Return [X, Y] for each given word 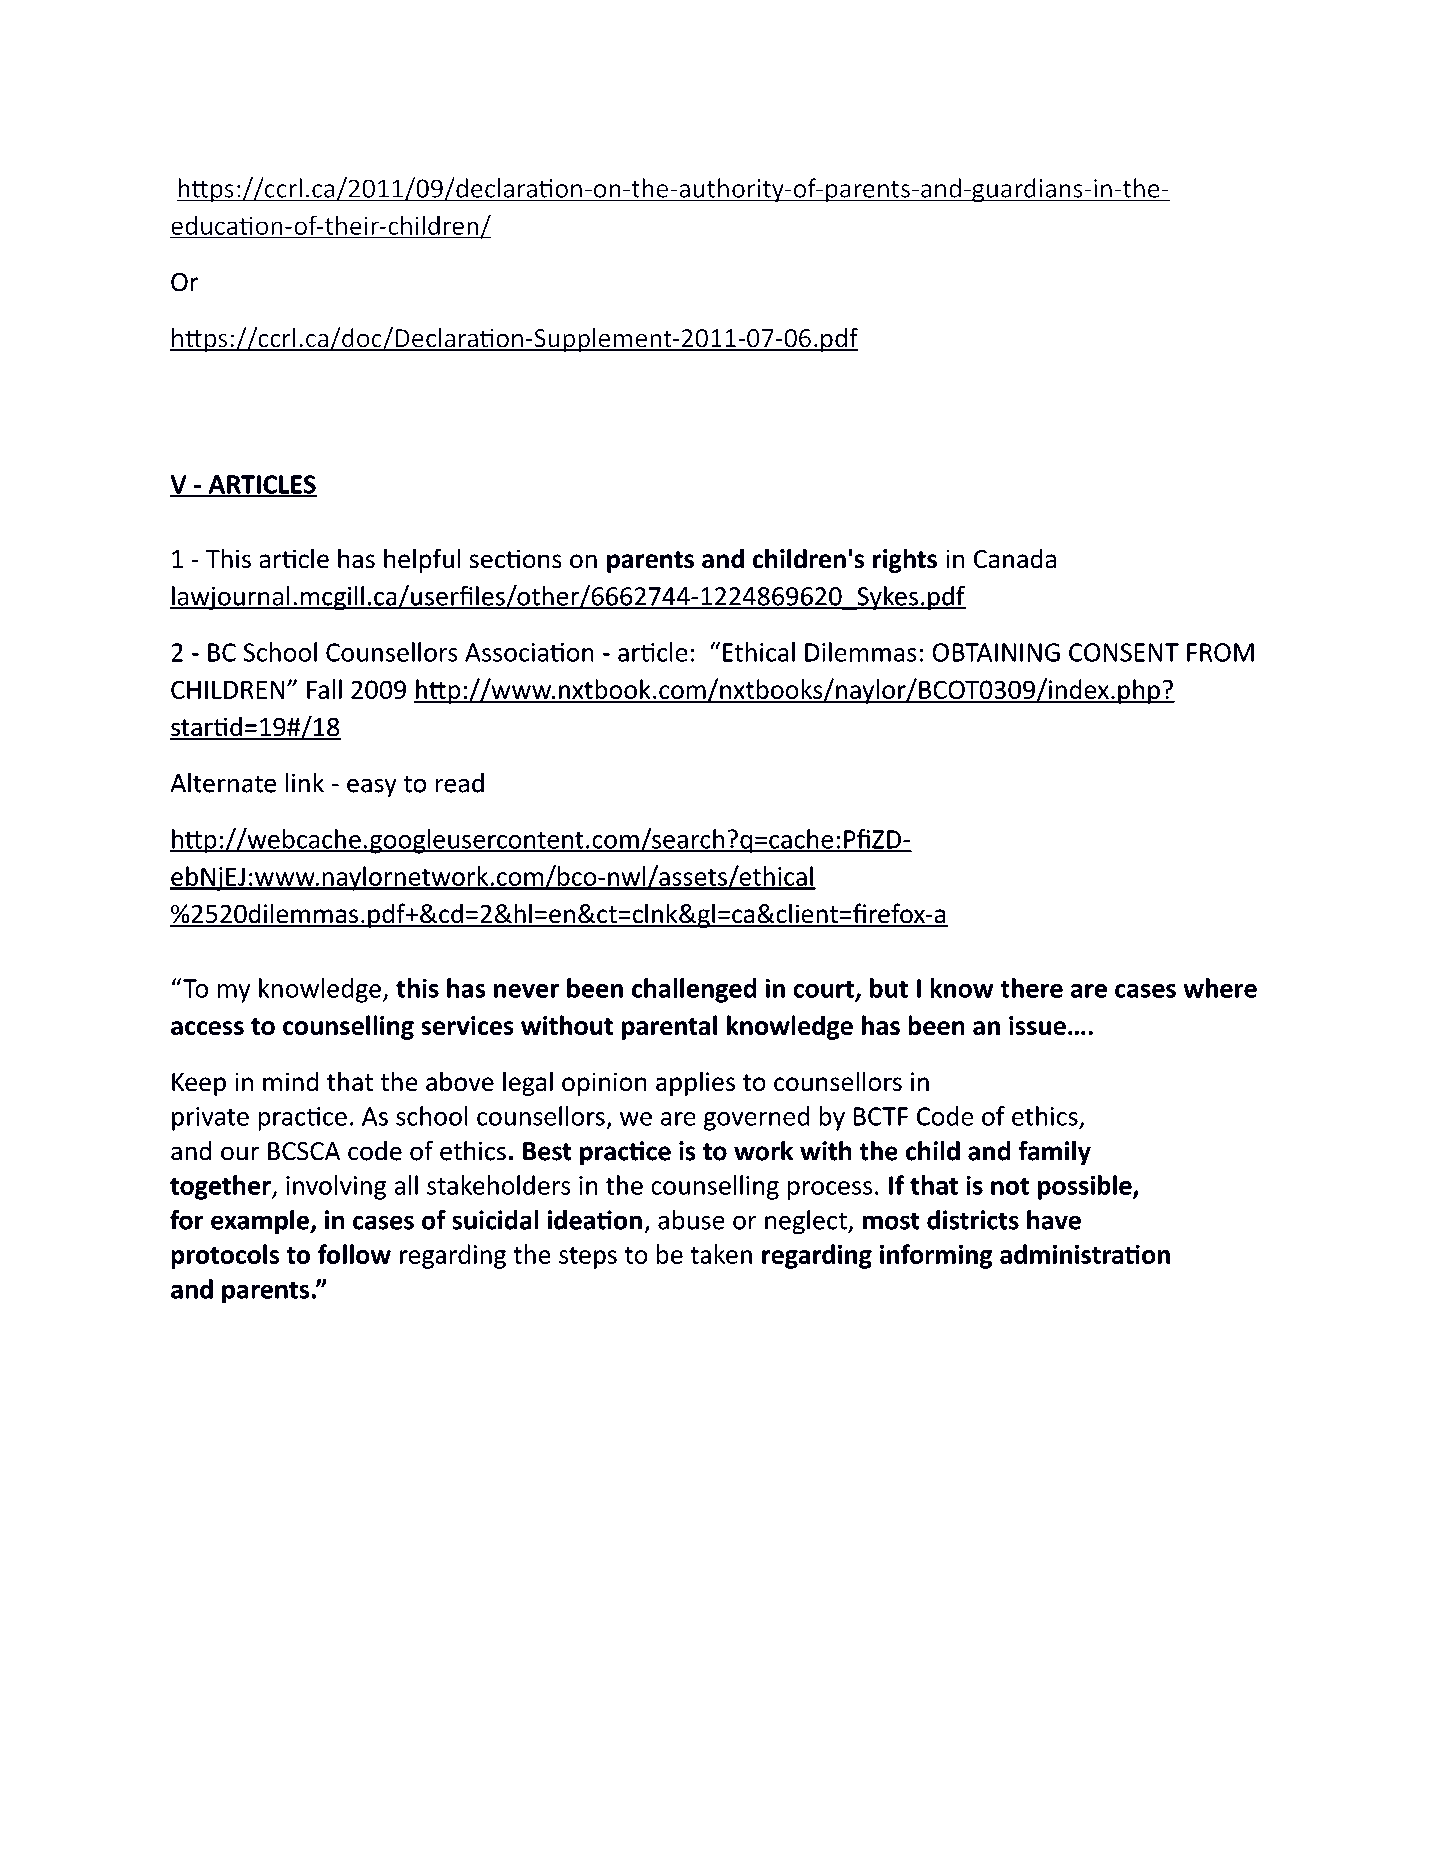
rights [905, 560]
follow [354, 1254]
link [304, 783]
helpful [422, 560]
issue [1037, 1025]
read [460, 783]
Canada [1015, 558]
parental [669, 1027]
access [207, 1028]
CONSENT [1124, 652]
